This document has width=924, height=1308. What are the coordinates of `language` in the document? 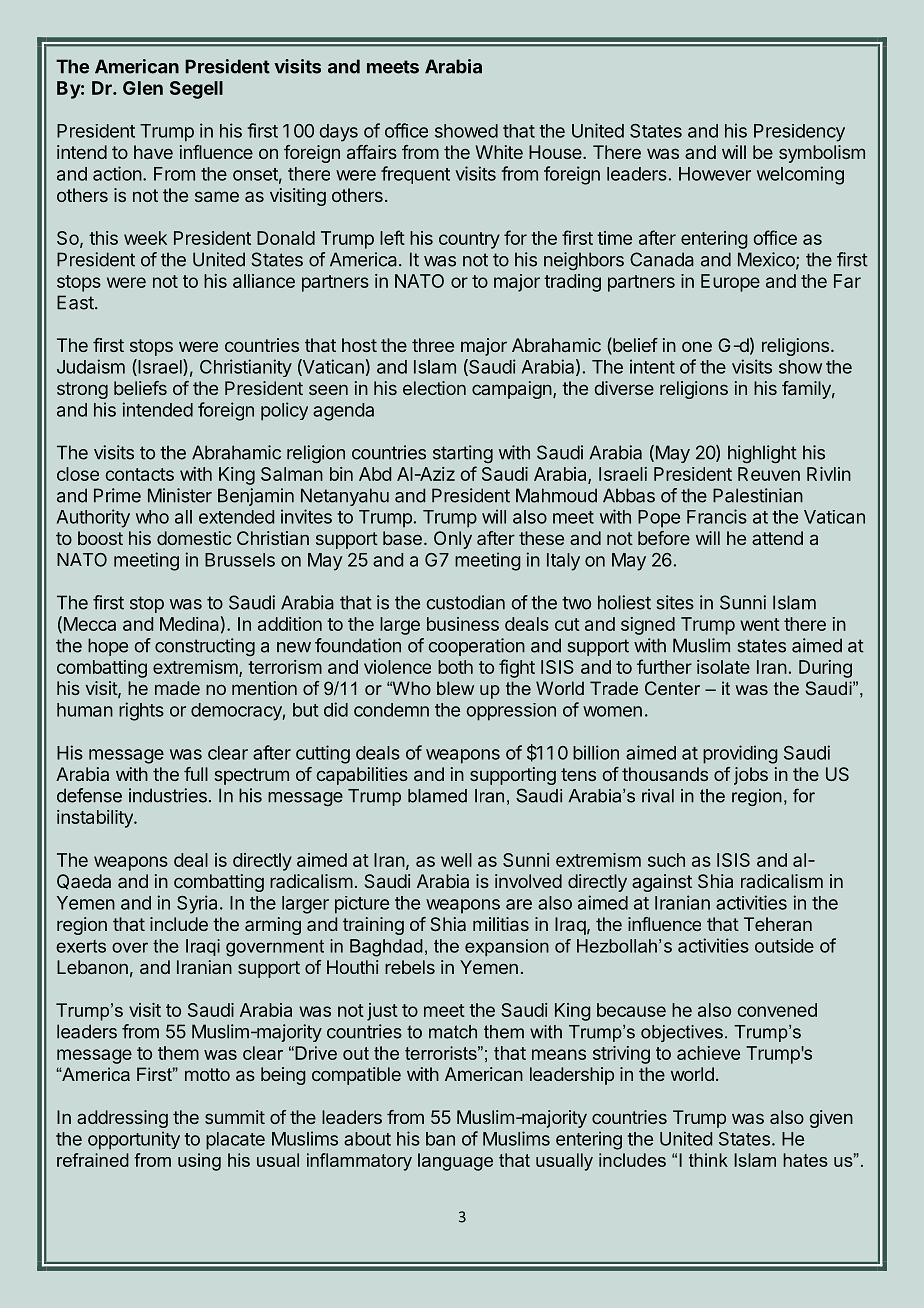 It's located at (455, 1162).
